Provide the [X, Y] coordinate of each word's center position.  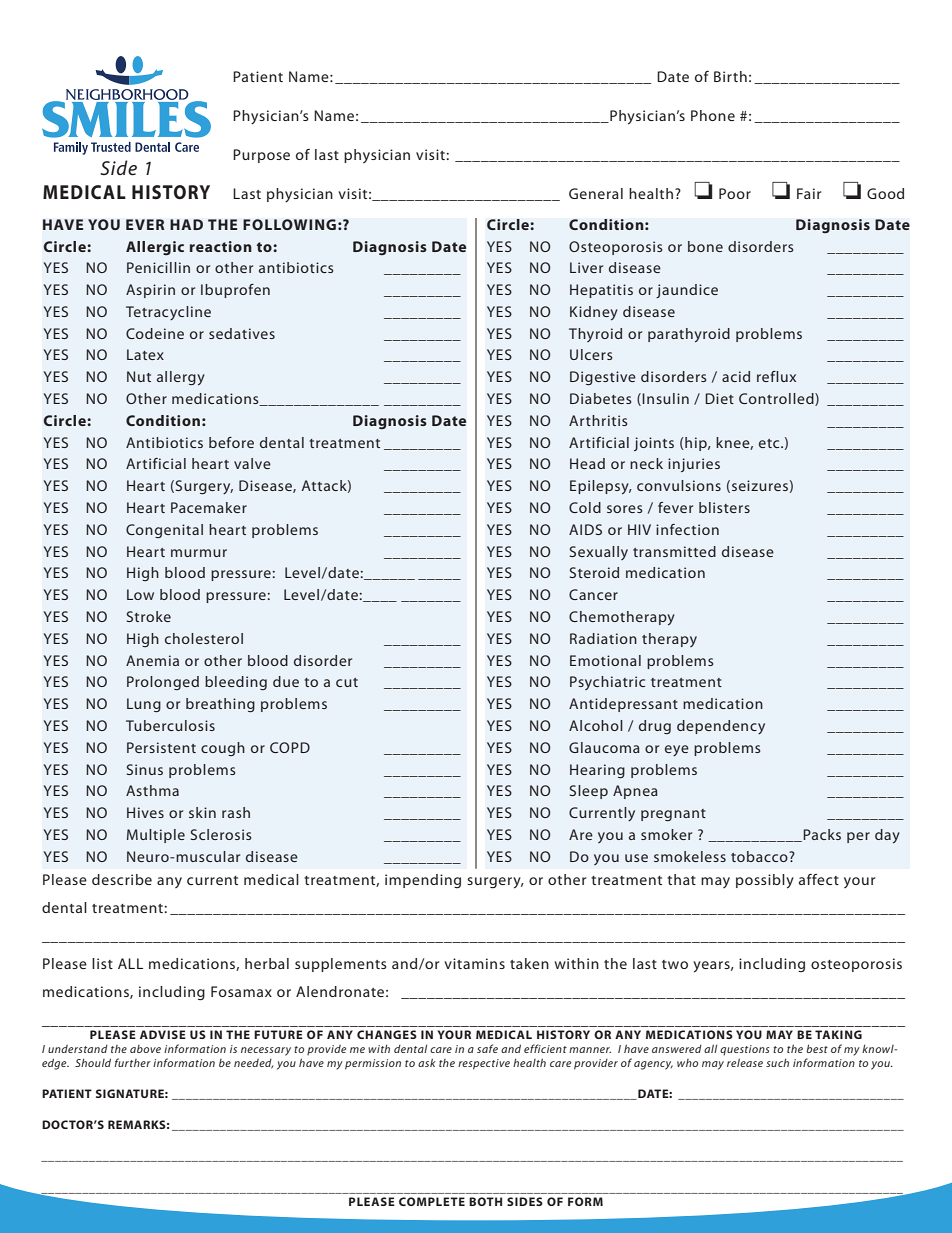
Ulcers [591, 354]
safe [487, 1048]
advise [163, 1034]
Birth [730, 76]
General [596, 193]
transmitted [674, 551]
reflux [776, 376]
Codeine [155, 333]
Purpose [261, 156]
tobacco [760, 856]
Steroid [594, 572]
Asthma [152, 790]
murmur [199, 553]
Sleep [589, 792]
